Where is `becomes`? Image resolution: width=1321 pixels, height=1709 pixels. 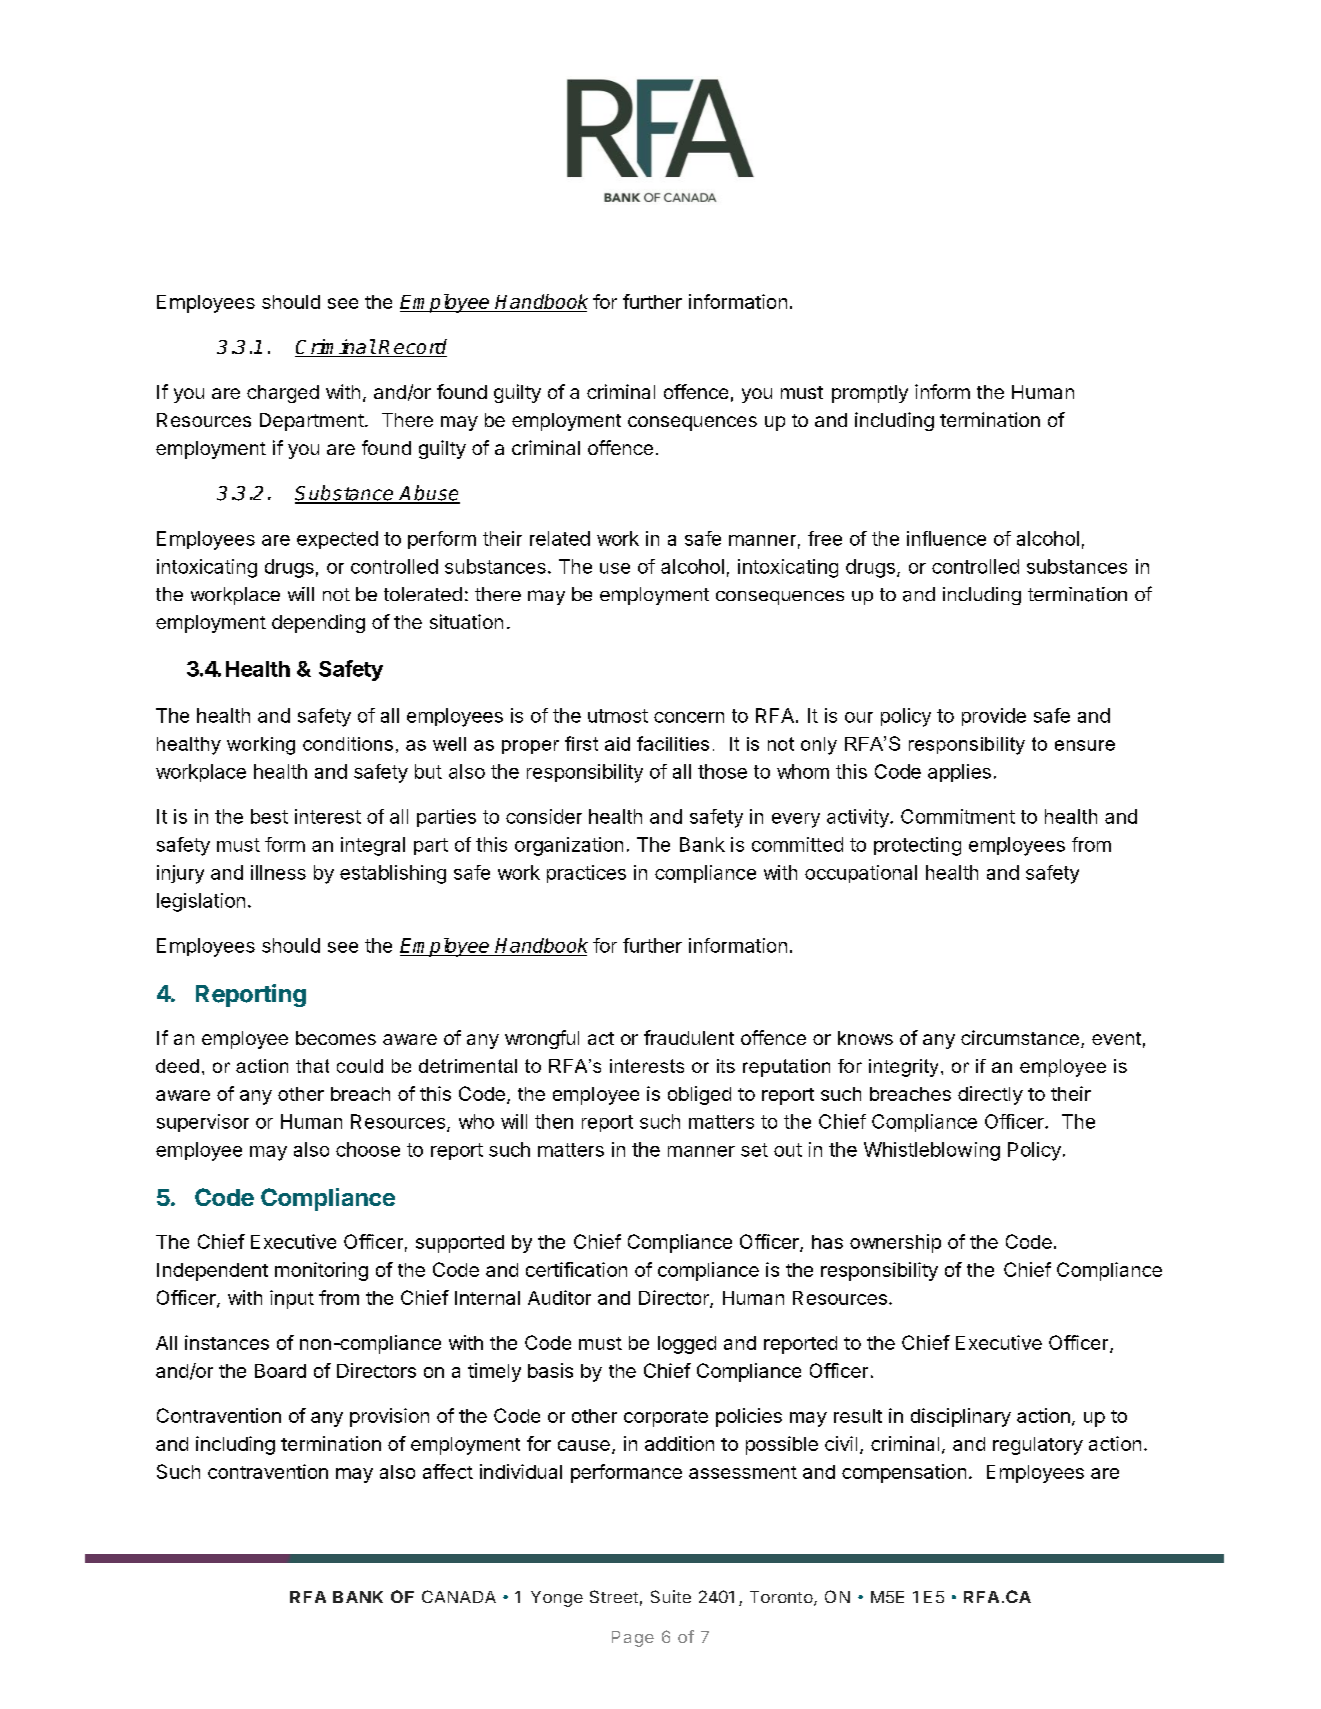
becomes is located at coordinates (336, 1038).
